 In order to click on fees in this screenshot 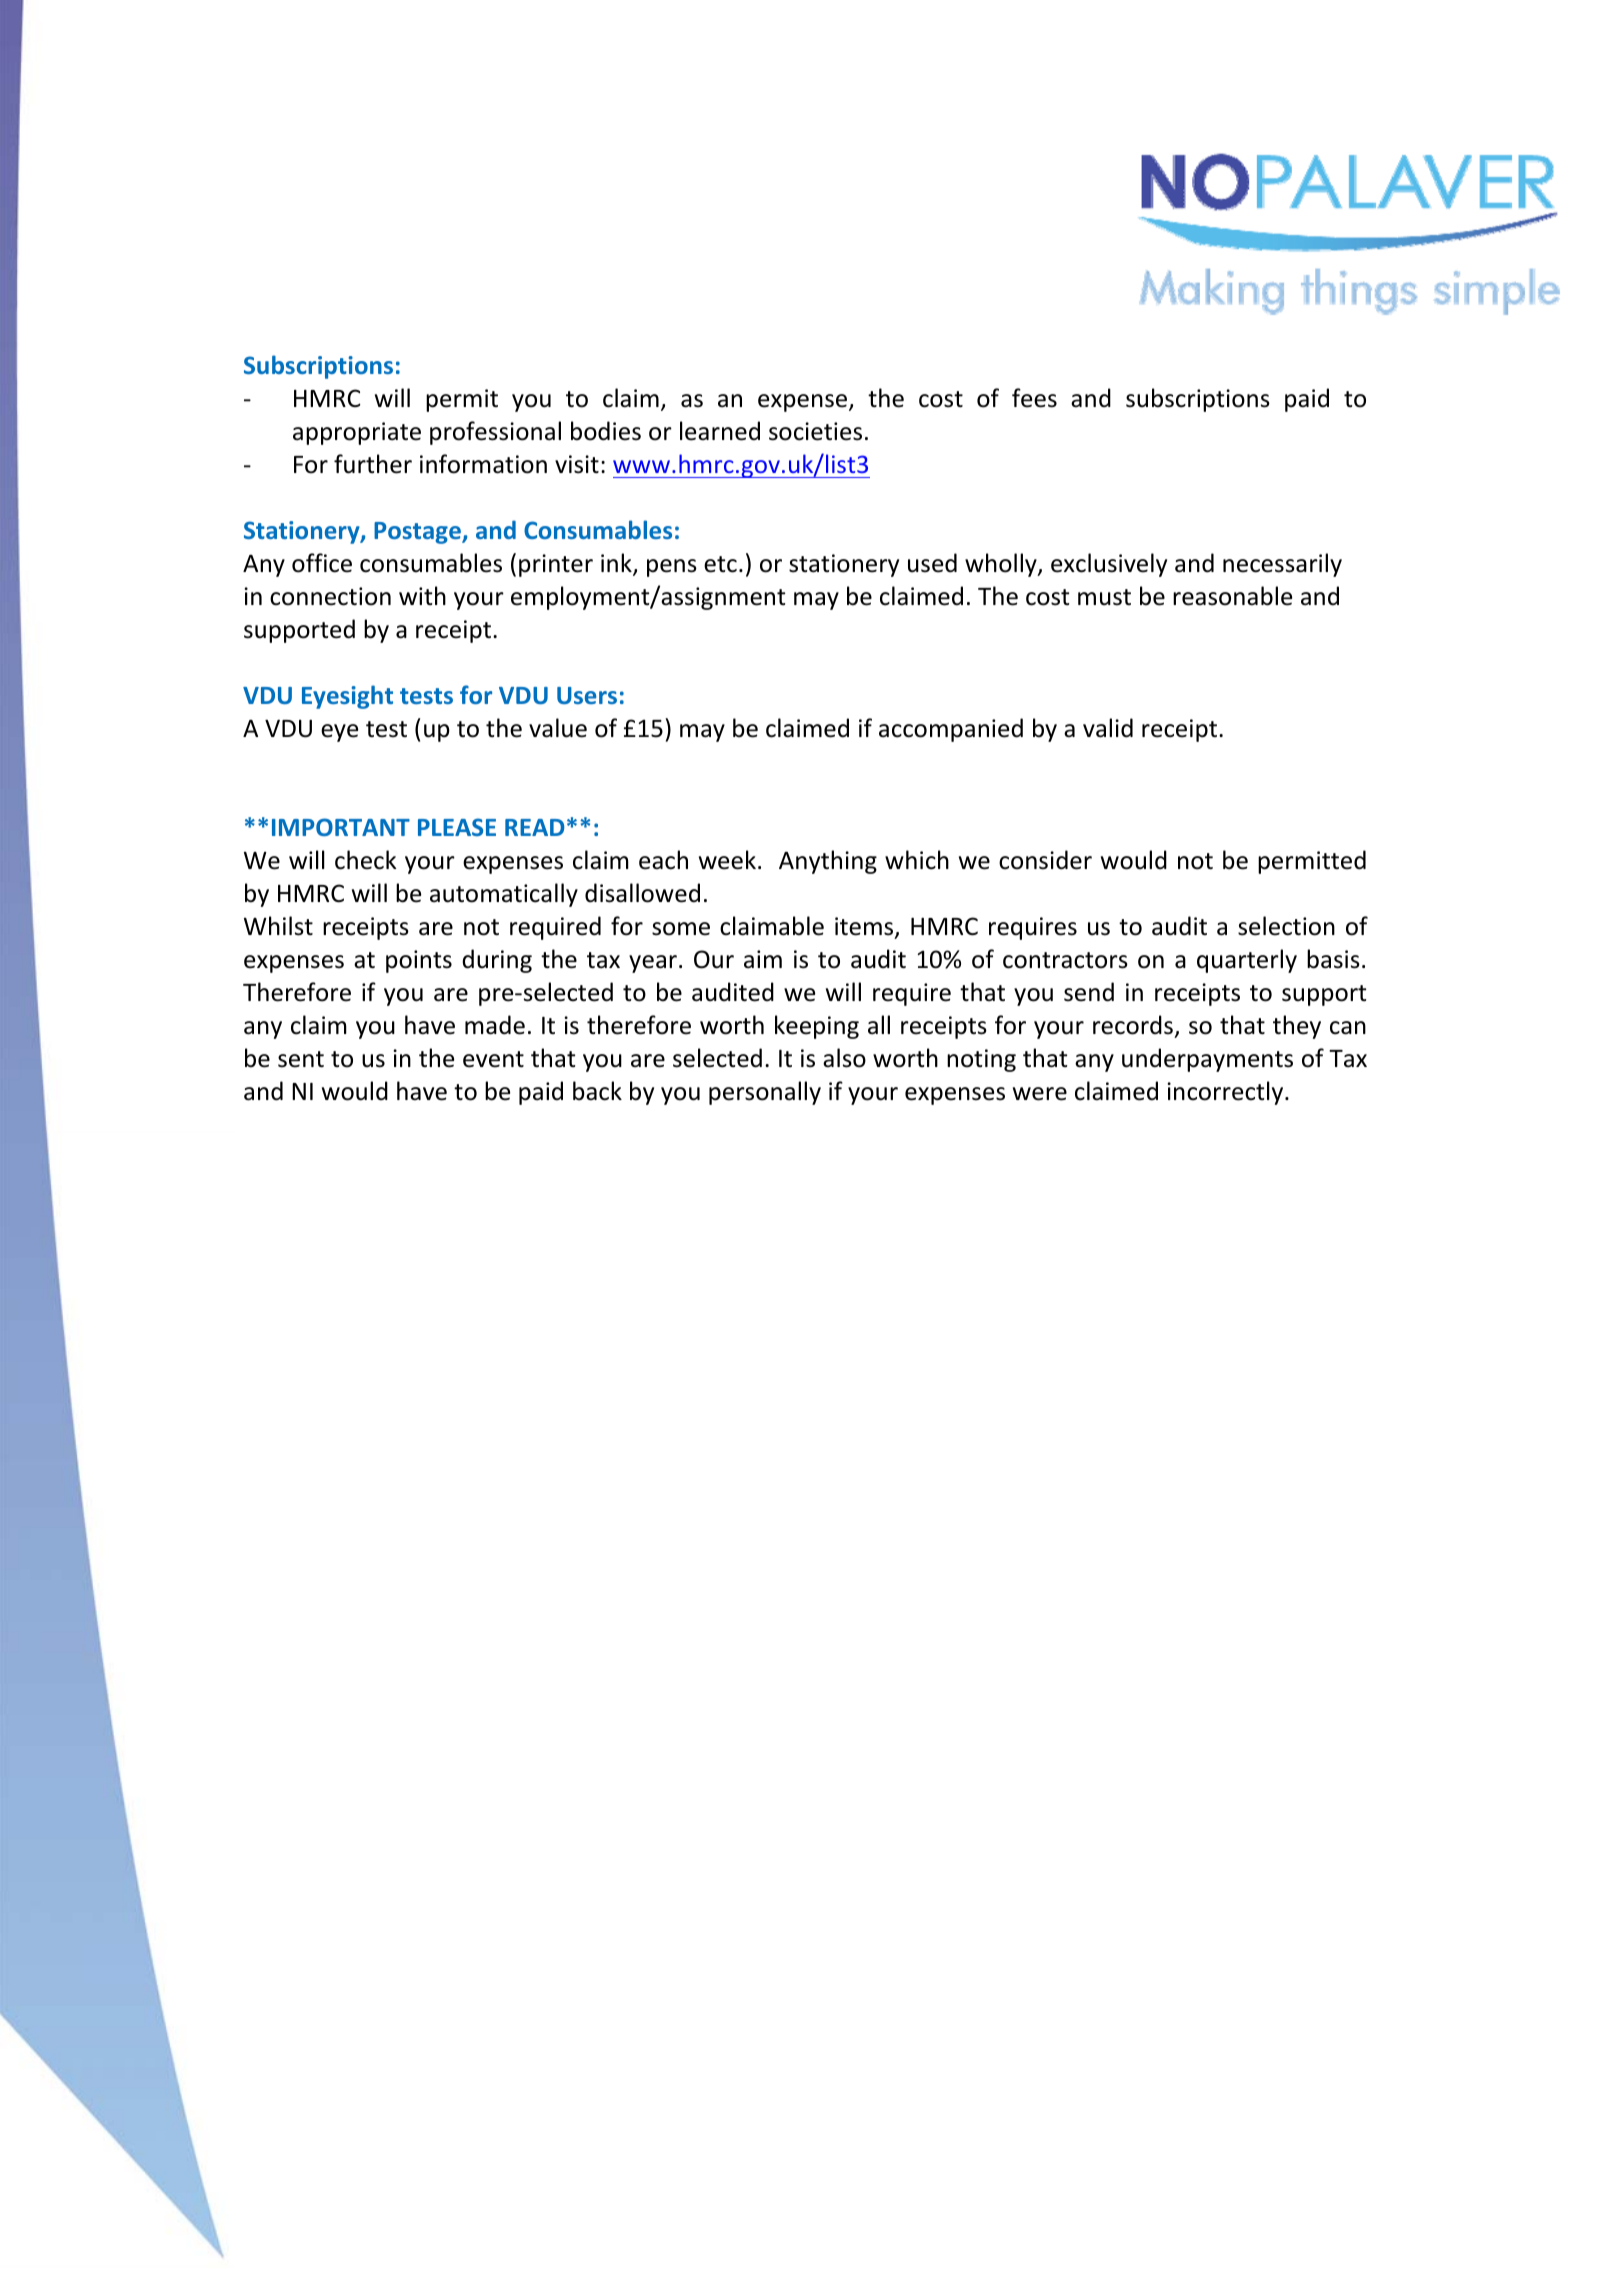, I will do `click(1034, 398)`.
